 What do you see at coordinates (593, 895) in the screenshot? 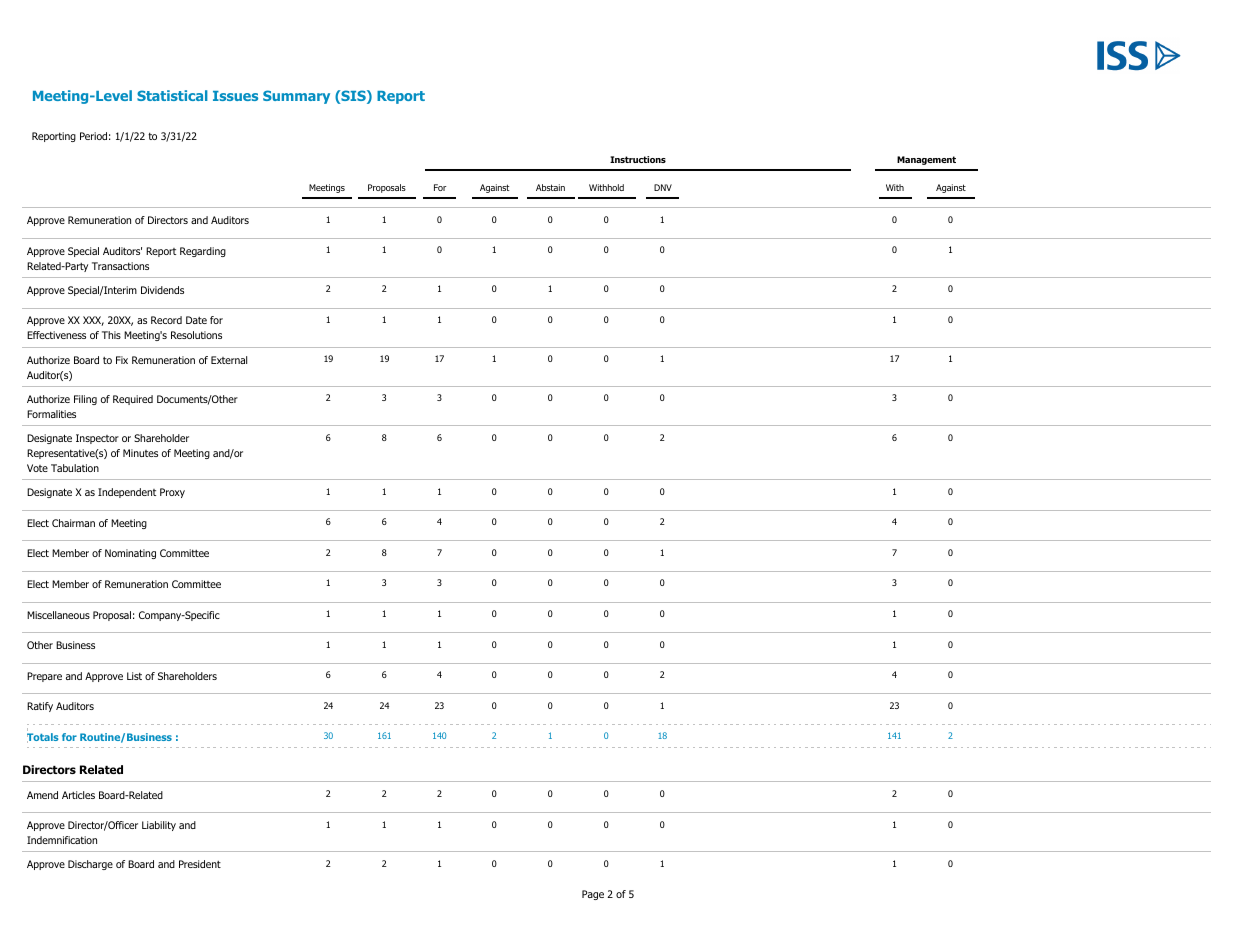
I see `Page` at bounding box center [593, 895].
